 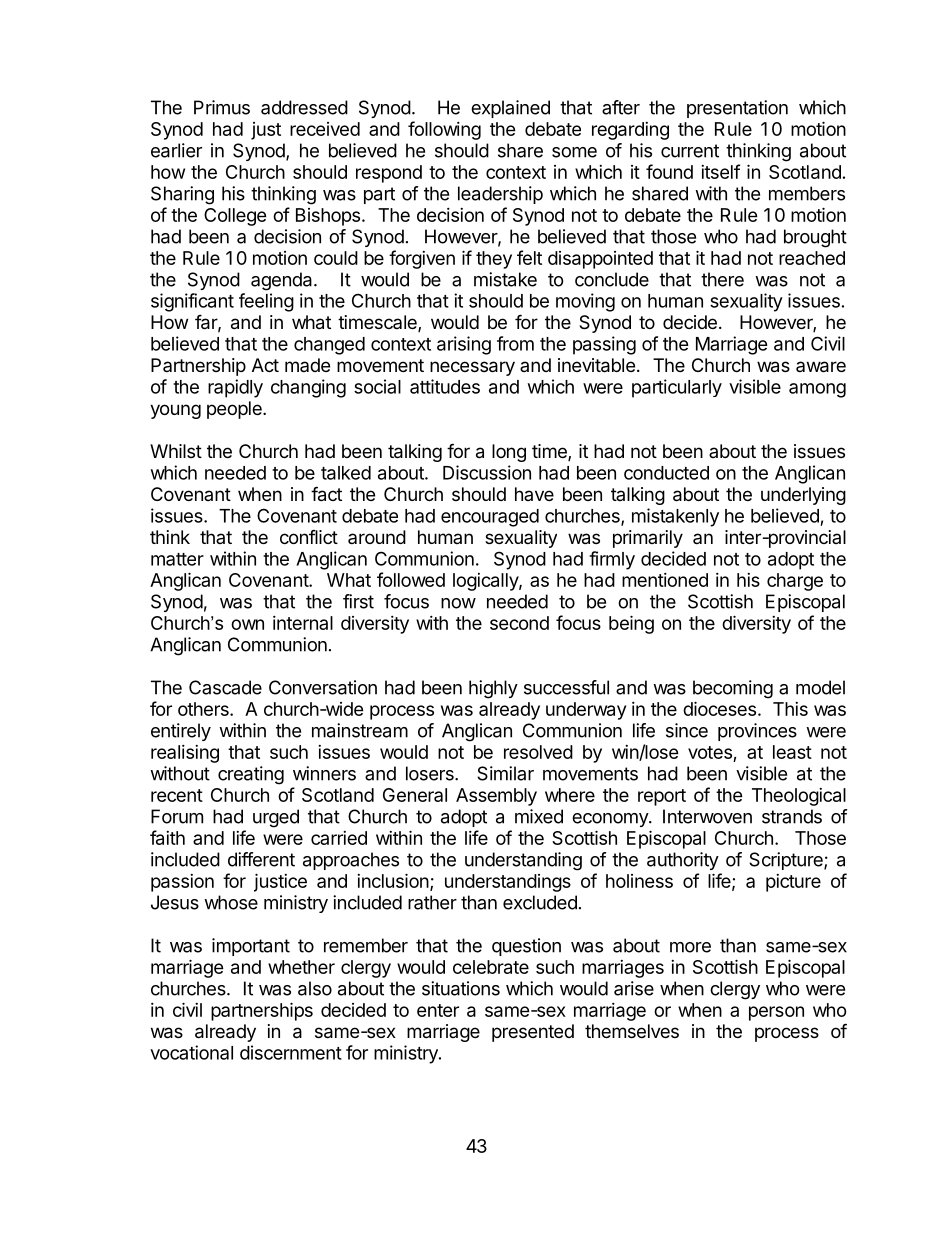 I want to click on people, so click(x=235, y=410).
